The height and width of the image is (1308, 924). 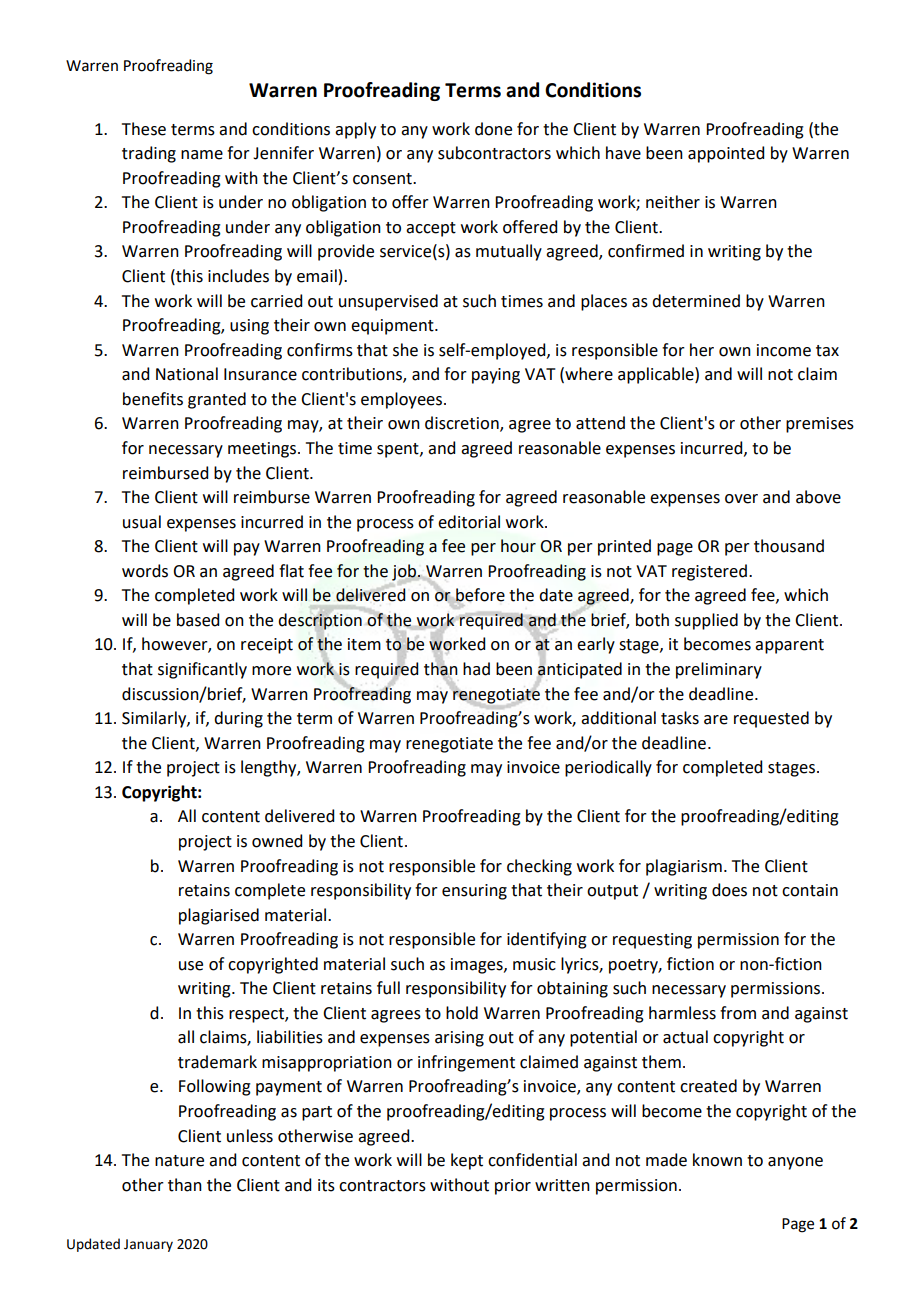 What do you see at coordinates (462, 1013) in the image?
I see `hold` at bounding box center [462, 1013].
